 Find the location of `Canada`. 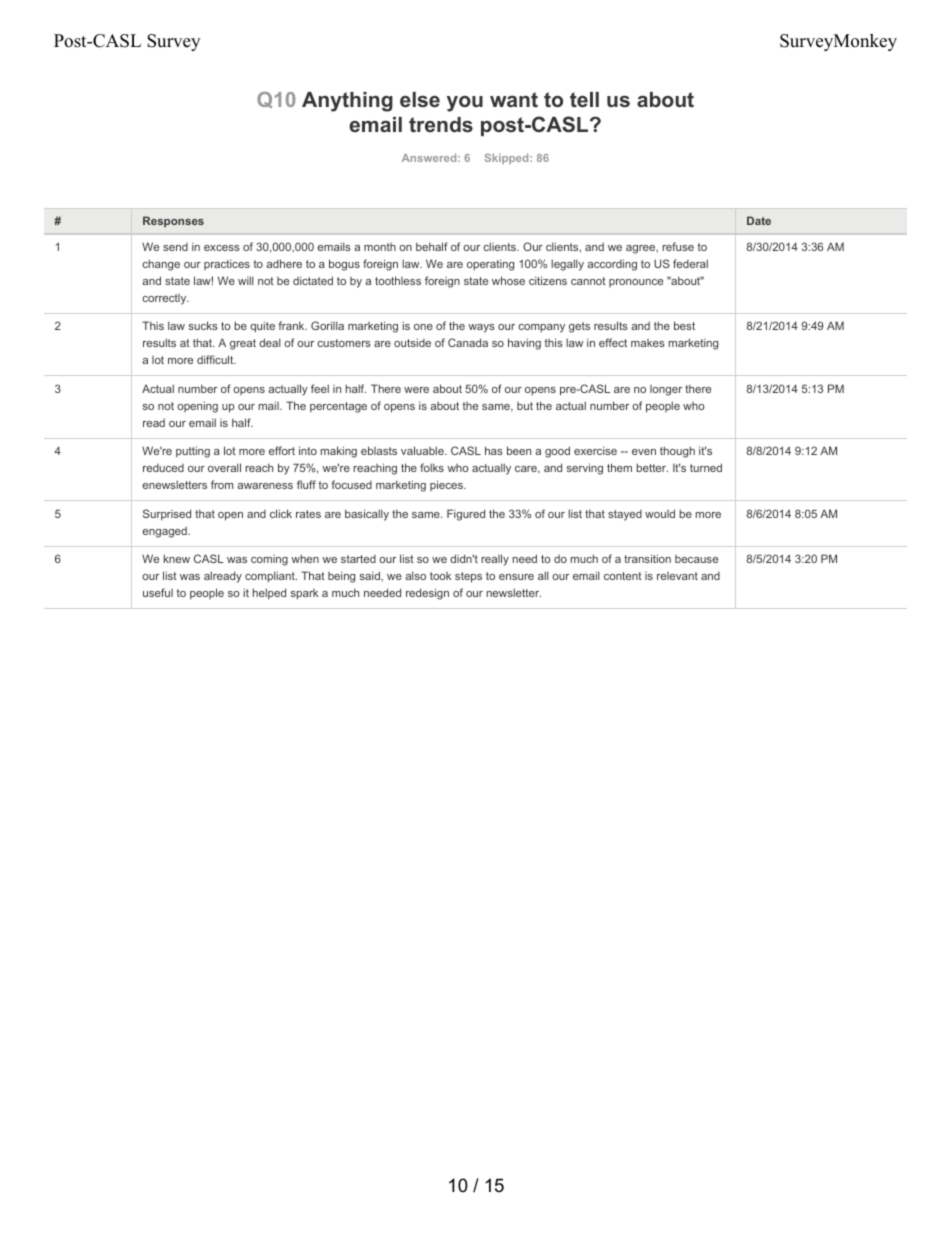

Canada is located at coordinates (468, 342).
